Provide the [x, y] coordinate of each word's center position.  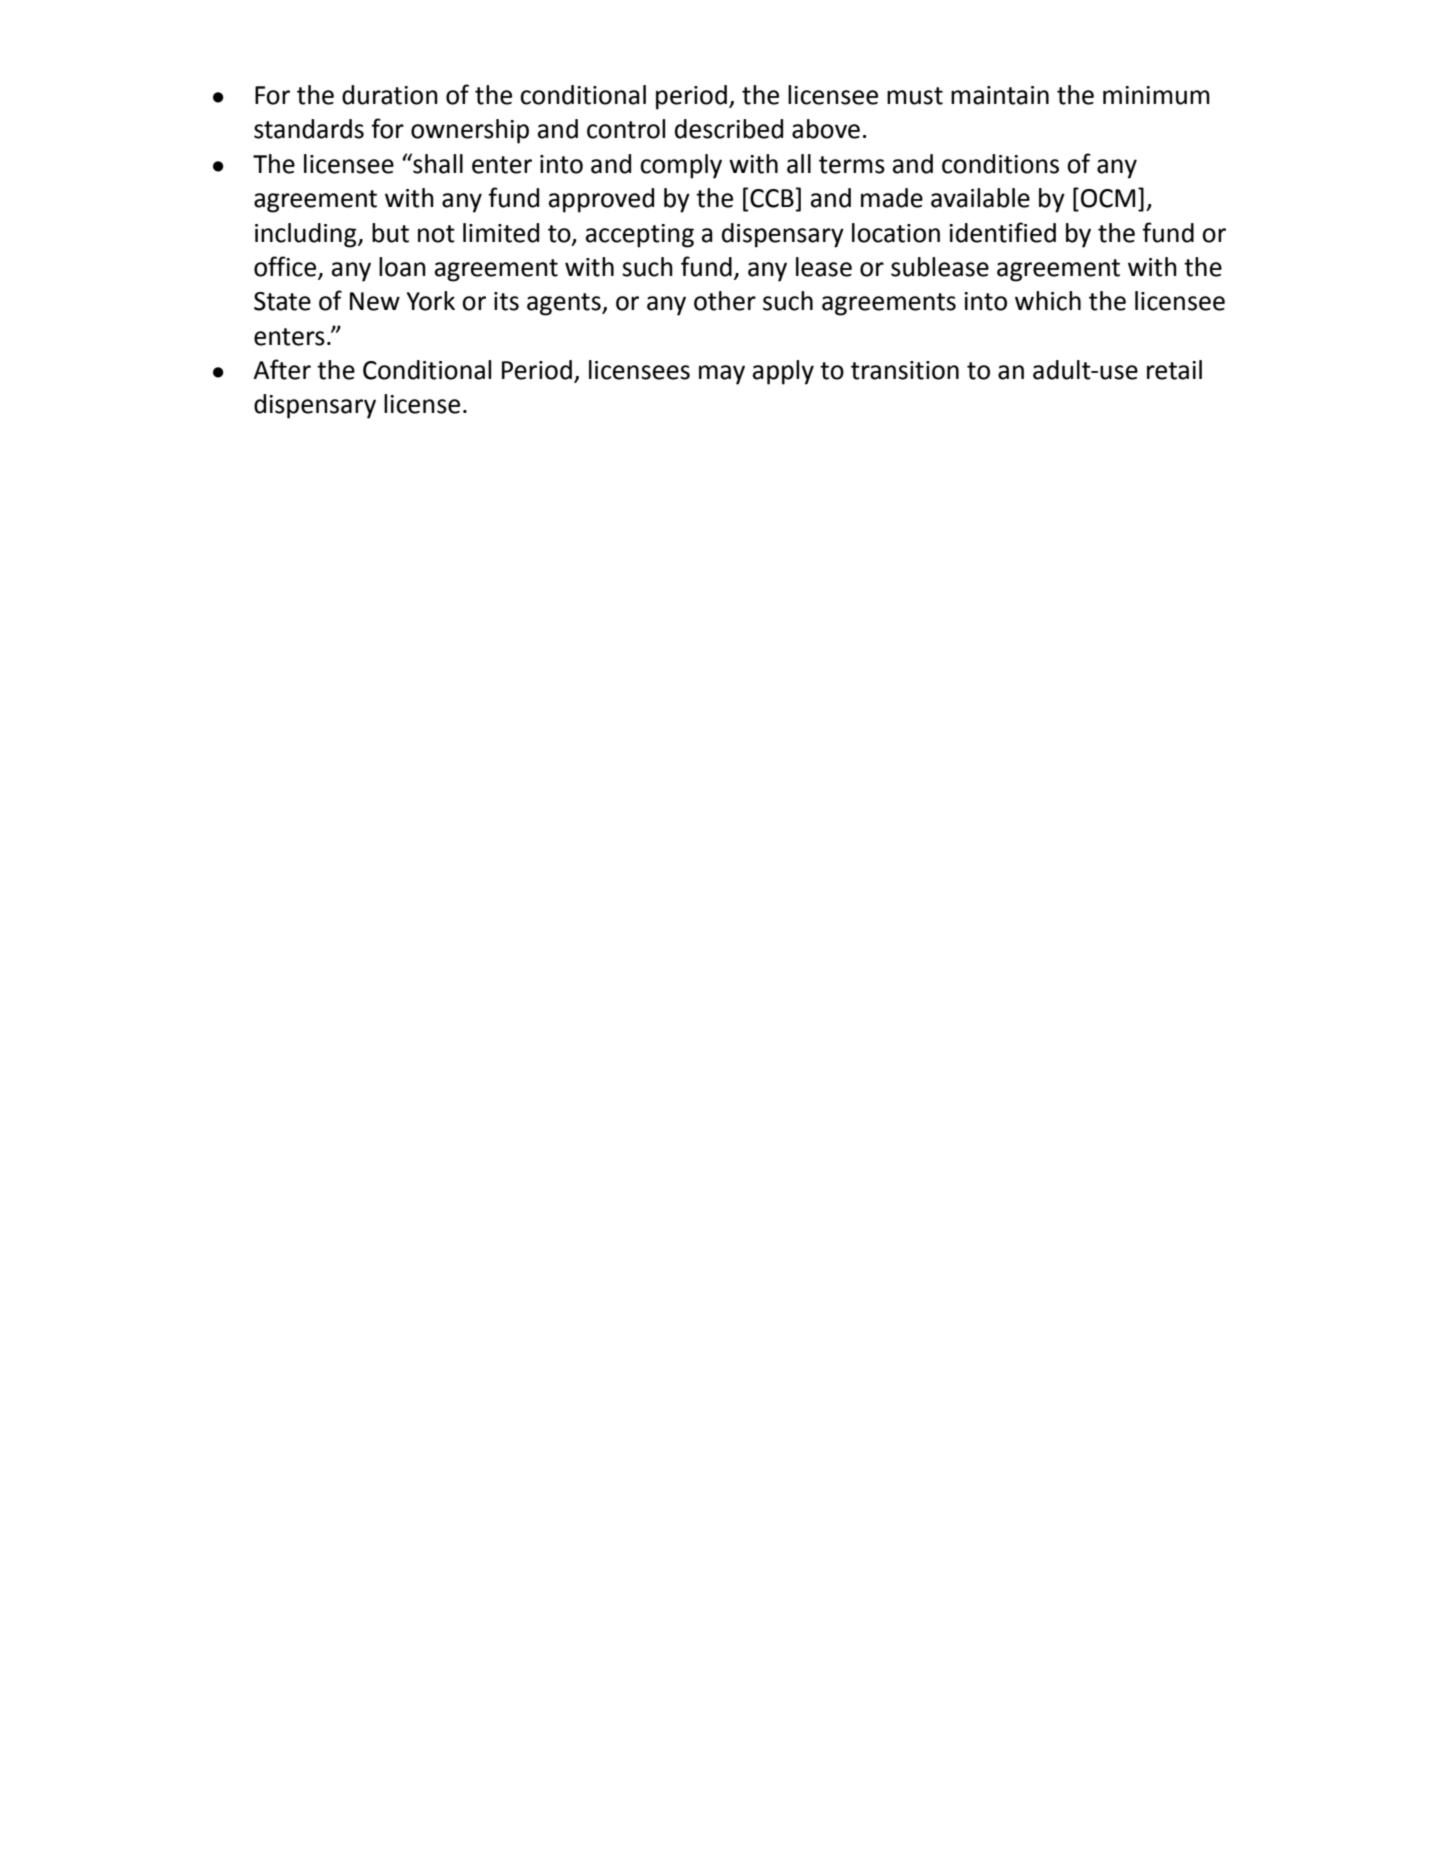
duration [390, 95]
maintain [1000, 95]
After [282, 369]
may [722, 375]
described [729, 129]
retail [1174, 370]
